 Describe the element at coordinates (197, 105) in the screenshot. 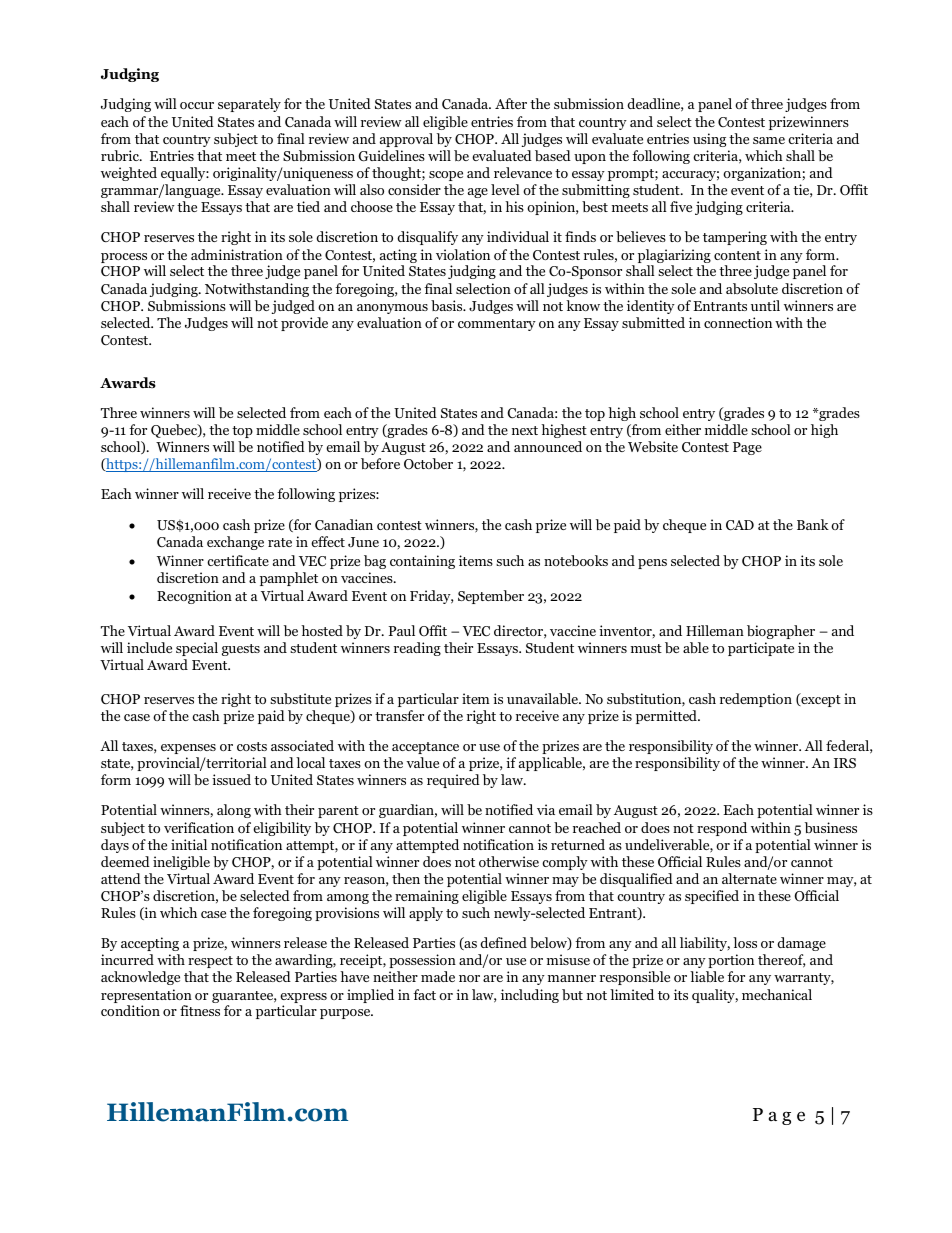

I see `occur` at that location.
